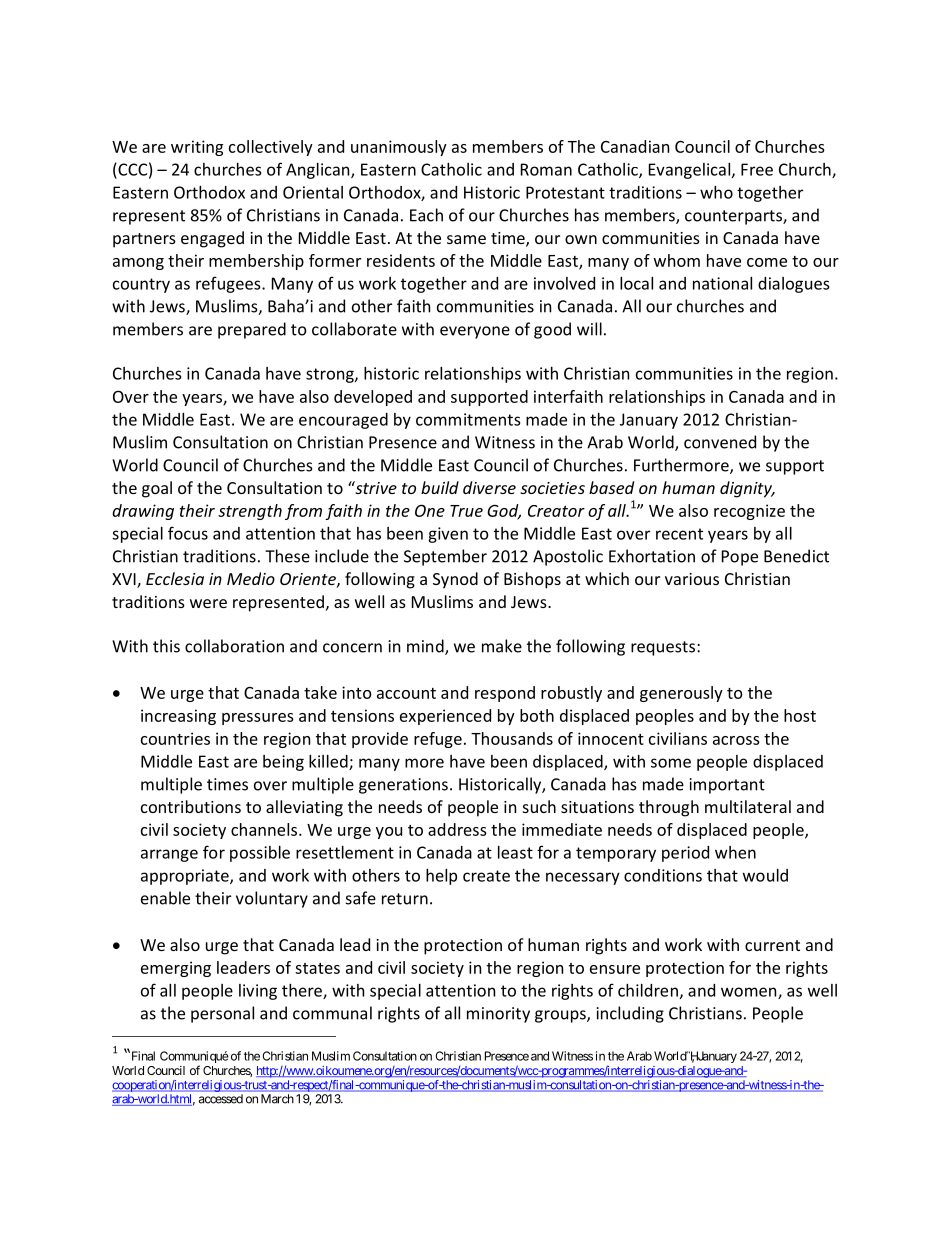 The width and height of the screenshot is (952, 1233). I want to click on Each, so click(426, 215).
